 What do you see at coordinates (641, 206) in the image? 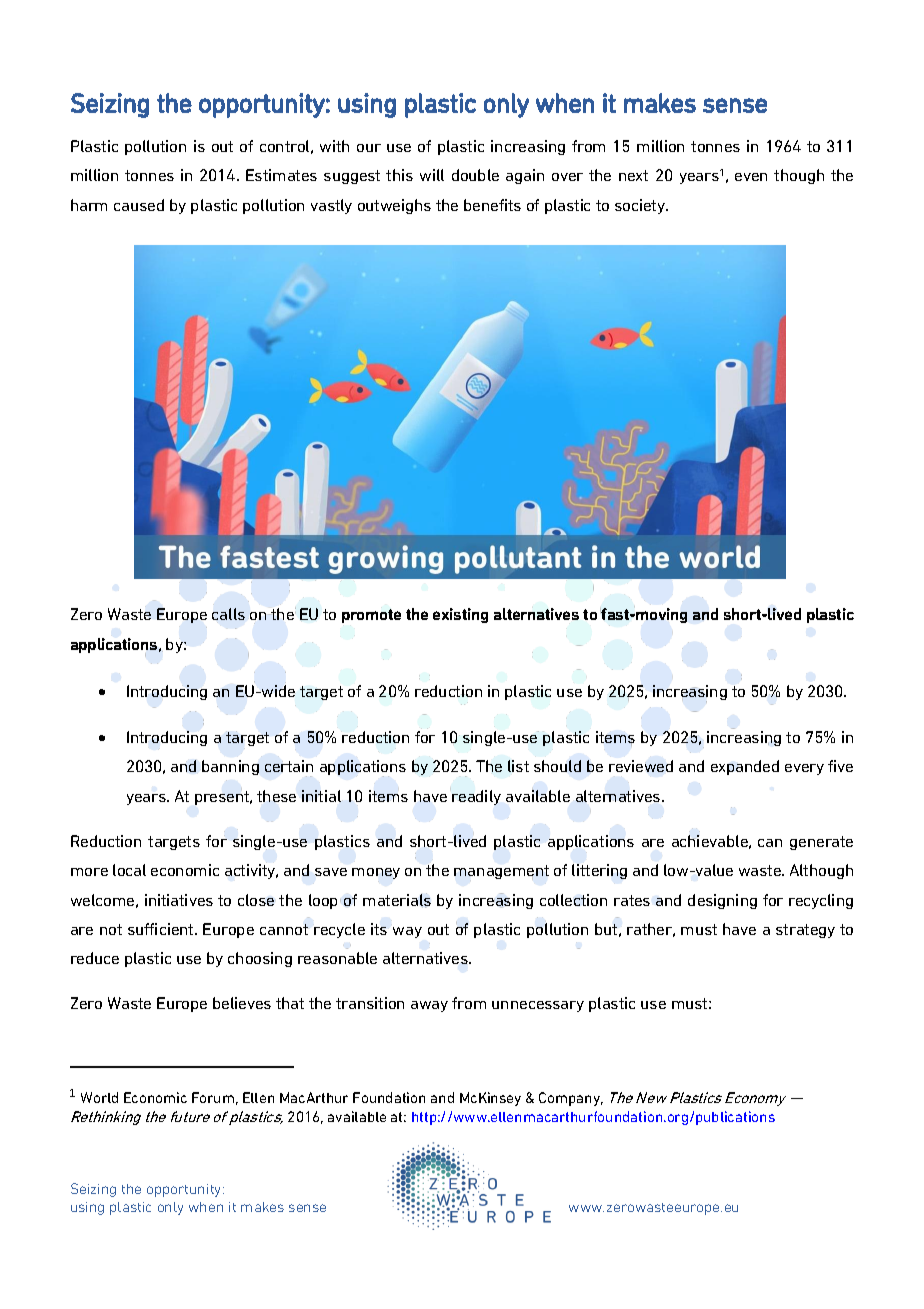
I see `society` at bounding box center [641, 206].
